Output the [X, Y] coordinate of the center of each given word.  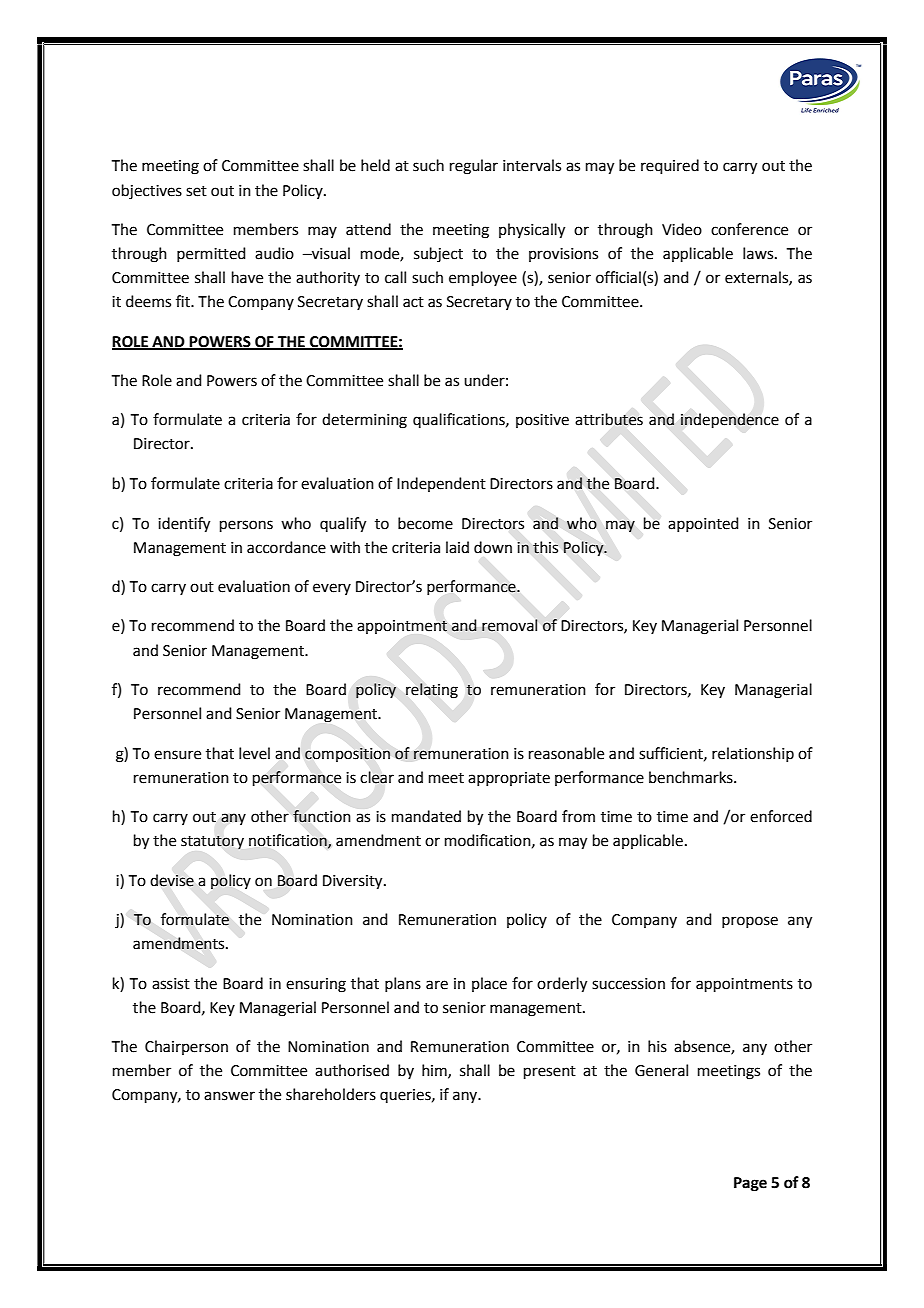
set [196, 191]
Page [750, 1184]
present [550, 1072]
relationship [753, 754]
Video [682, 229]
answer [229, 1096]
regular [474, 167]
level [254, 753]
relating [432, 691]
